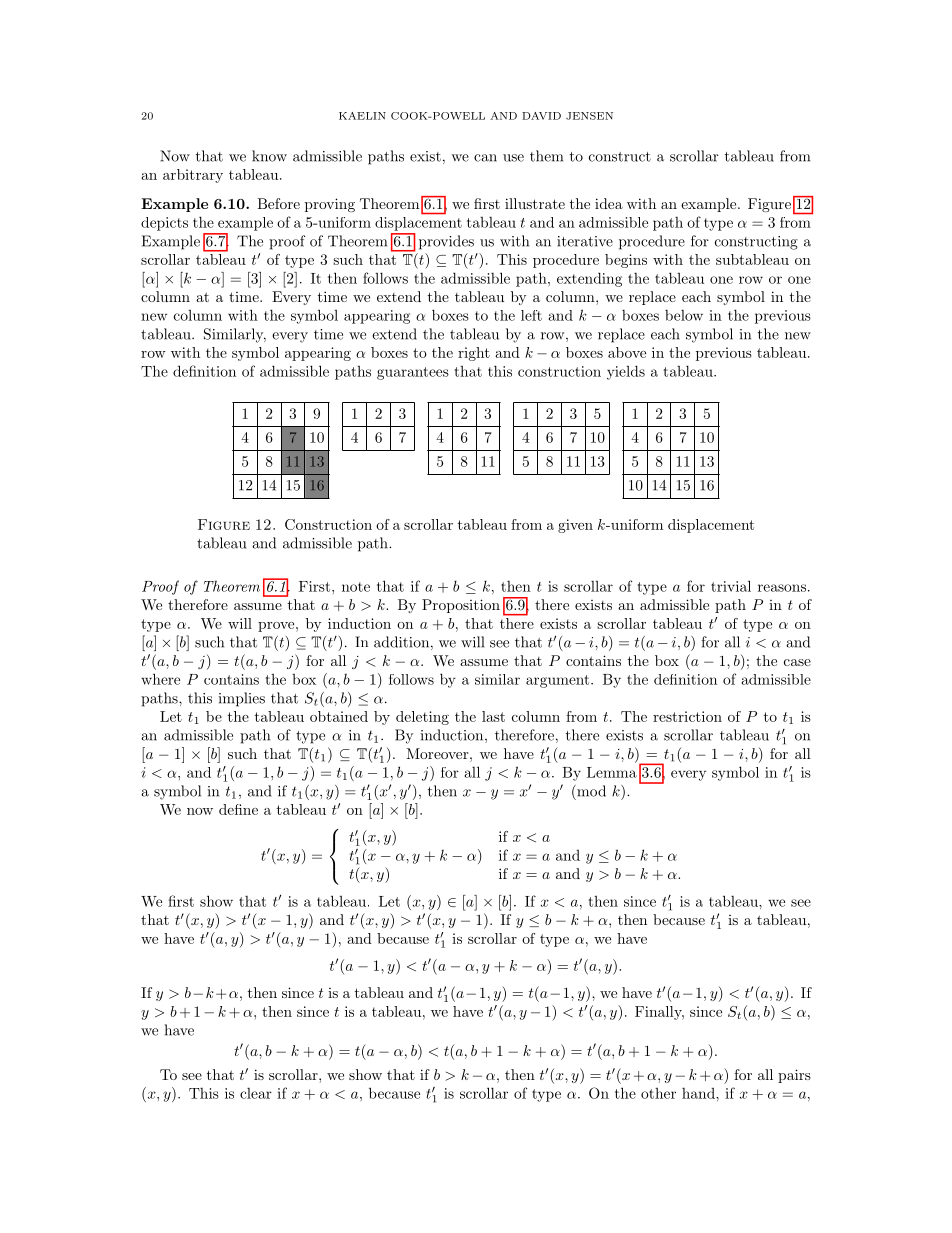  Describe the element at coordinates (269, 156) in the screenshot. I see `know` at that location.
